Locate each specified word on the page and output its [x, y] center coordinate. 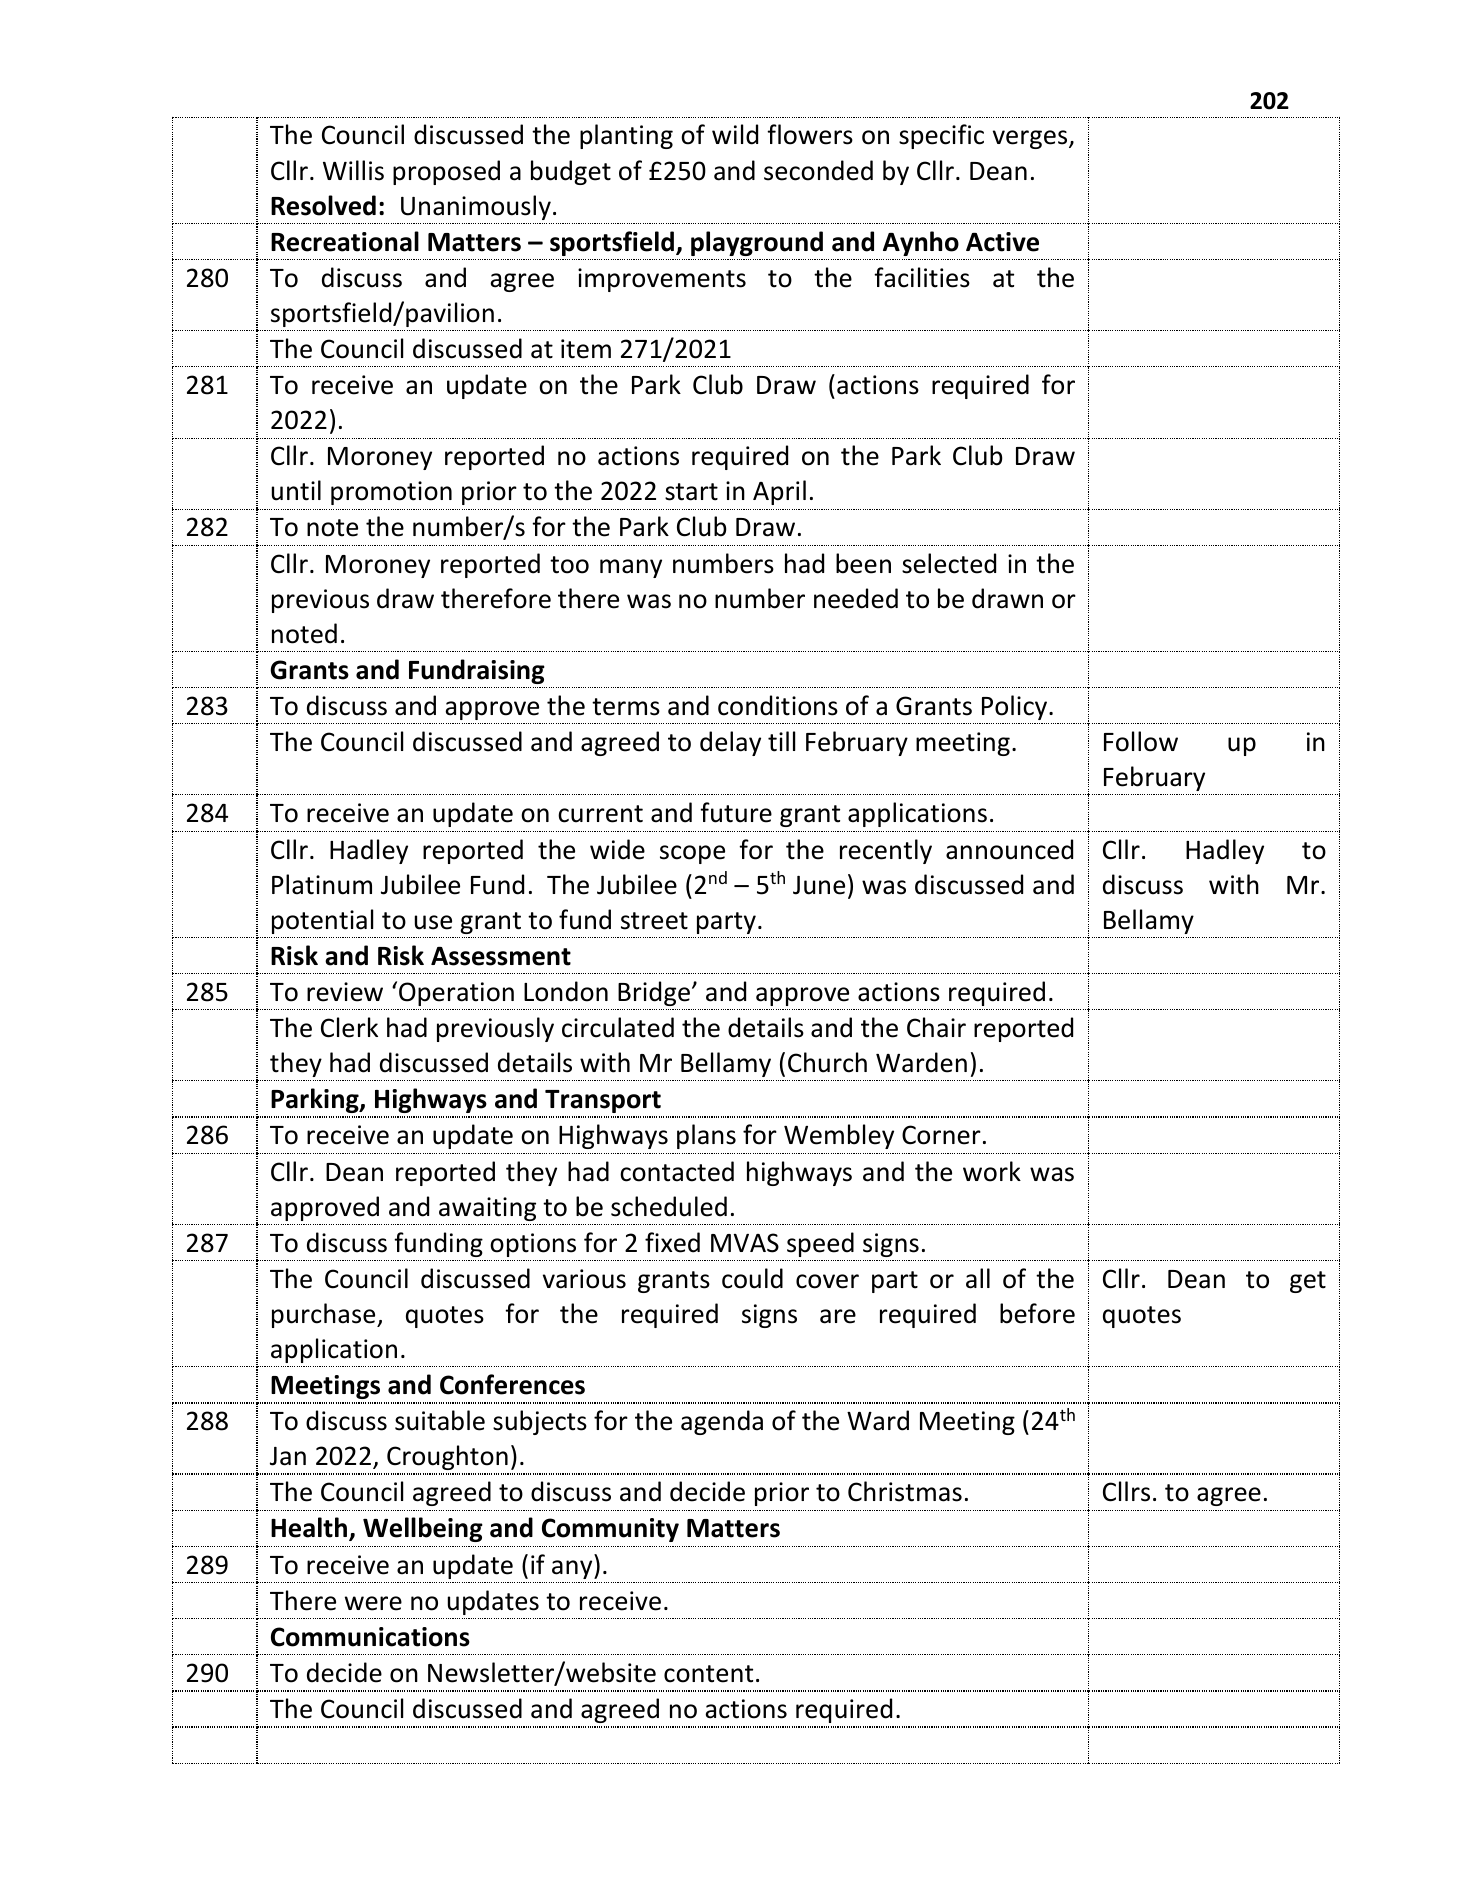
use [433, 922]
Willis [353, 170]
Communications [370, 1637]
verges [1031, 139]
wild [735, 134]
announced [1009, 849]
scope [692, 854]
